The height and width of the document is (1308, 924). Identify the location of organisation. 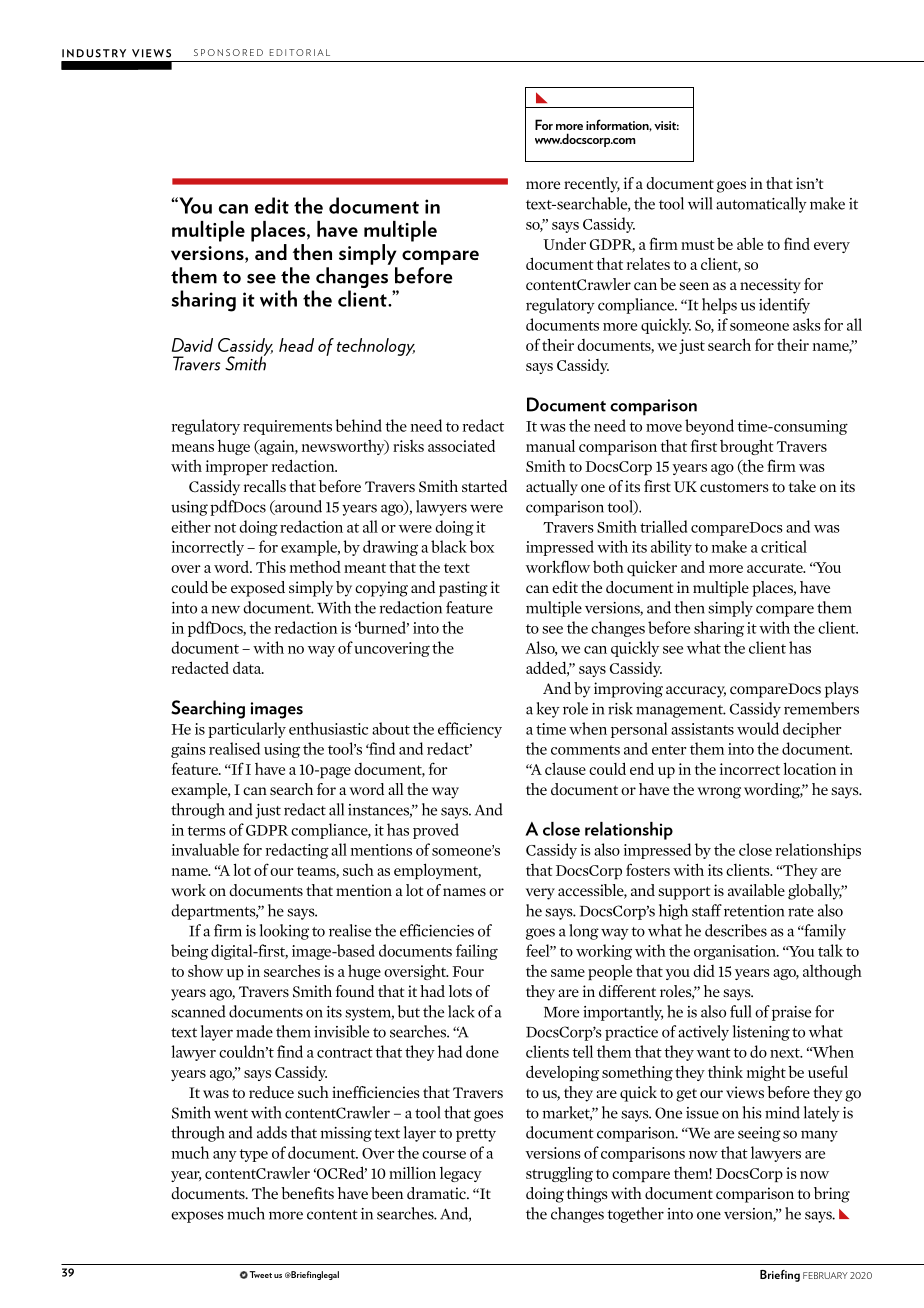
(736, 952).
